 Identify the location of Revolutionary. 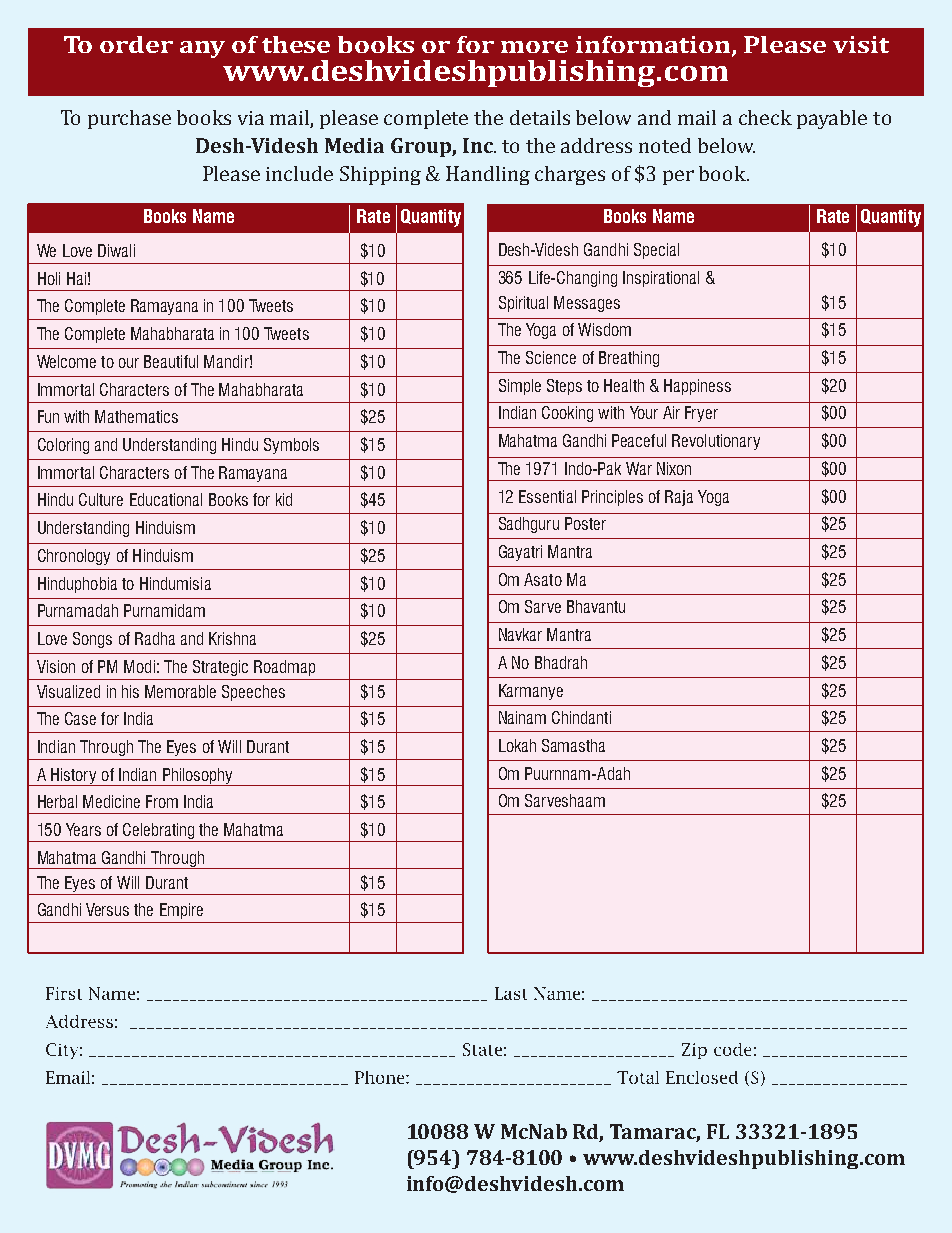
(716, 442).
